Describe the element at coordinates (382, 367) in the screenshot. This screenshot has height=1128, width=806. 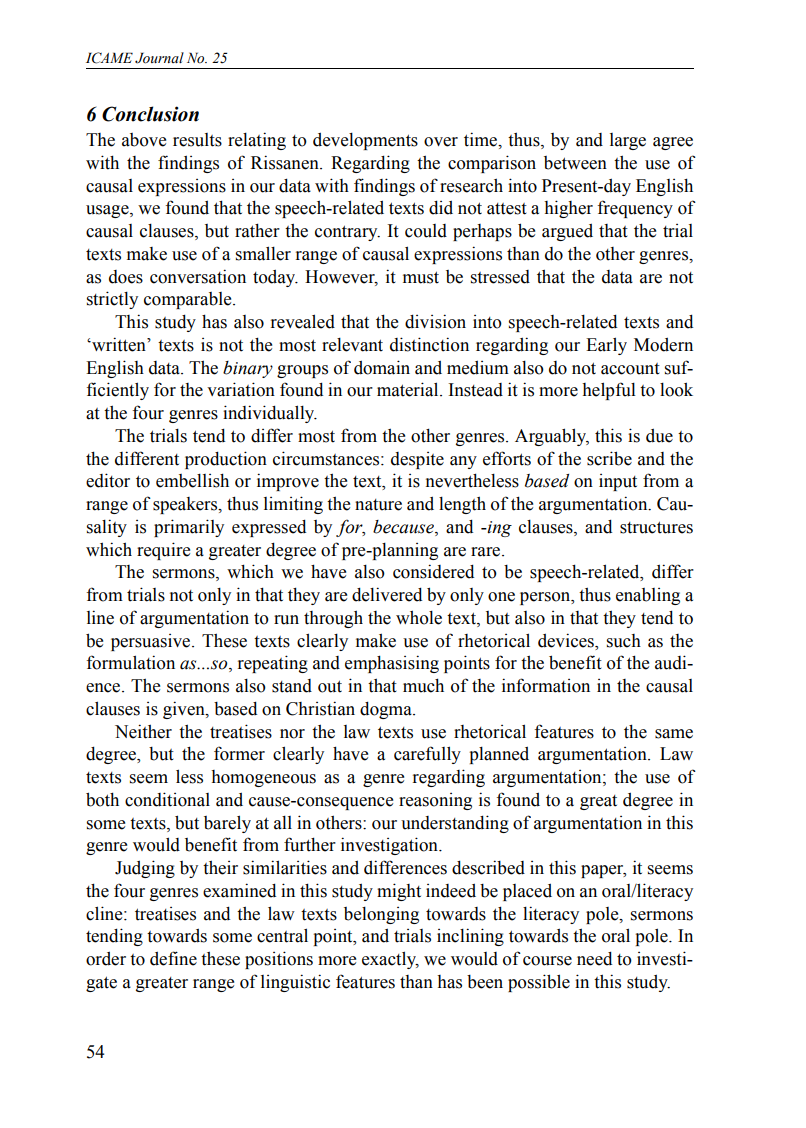
I see `domain` at that location.
